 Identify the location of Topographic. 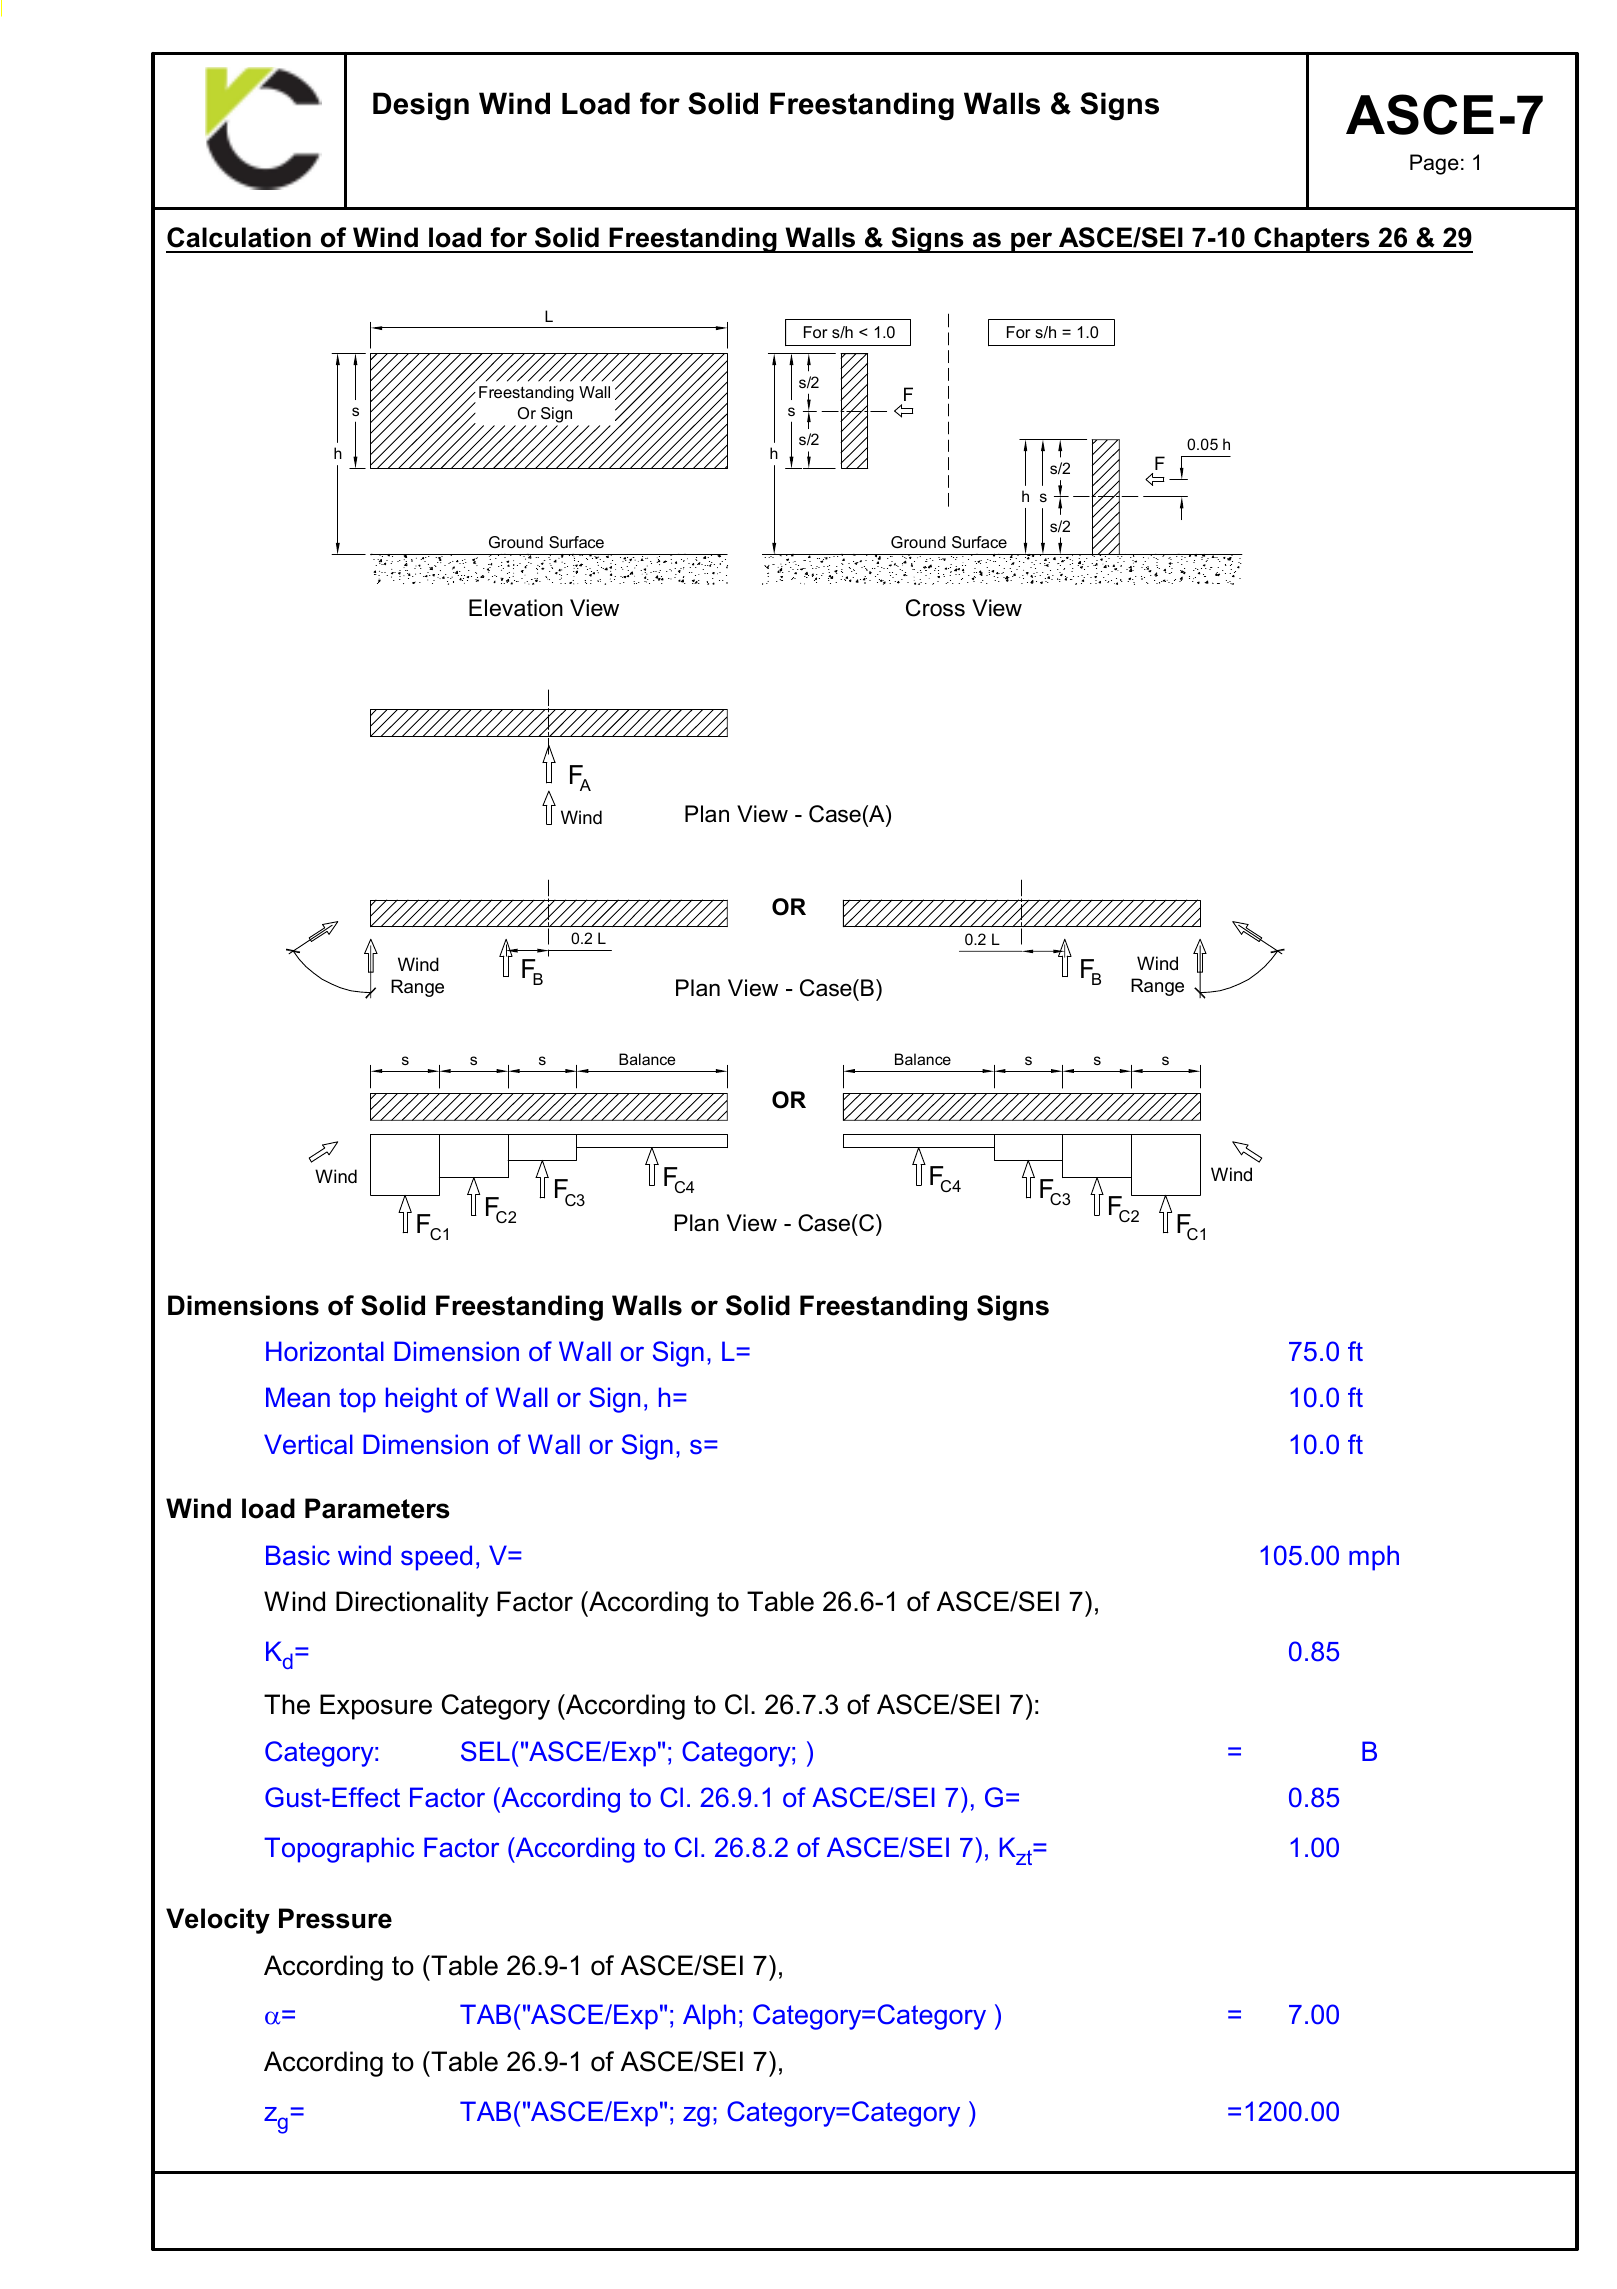
(339, 1850).
